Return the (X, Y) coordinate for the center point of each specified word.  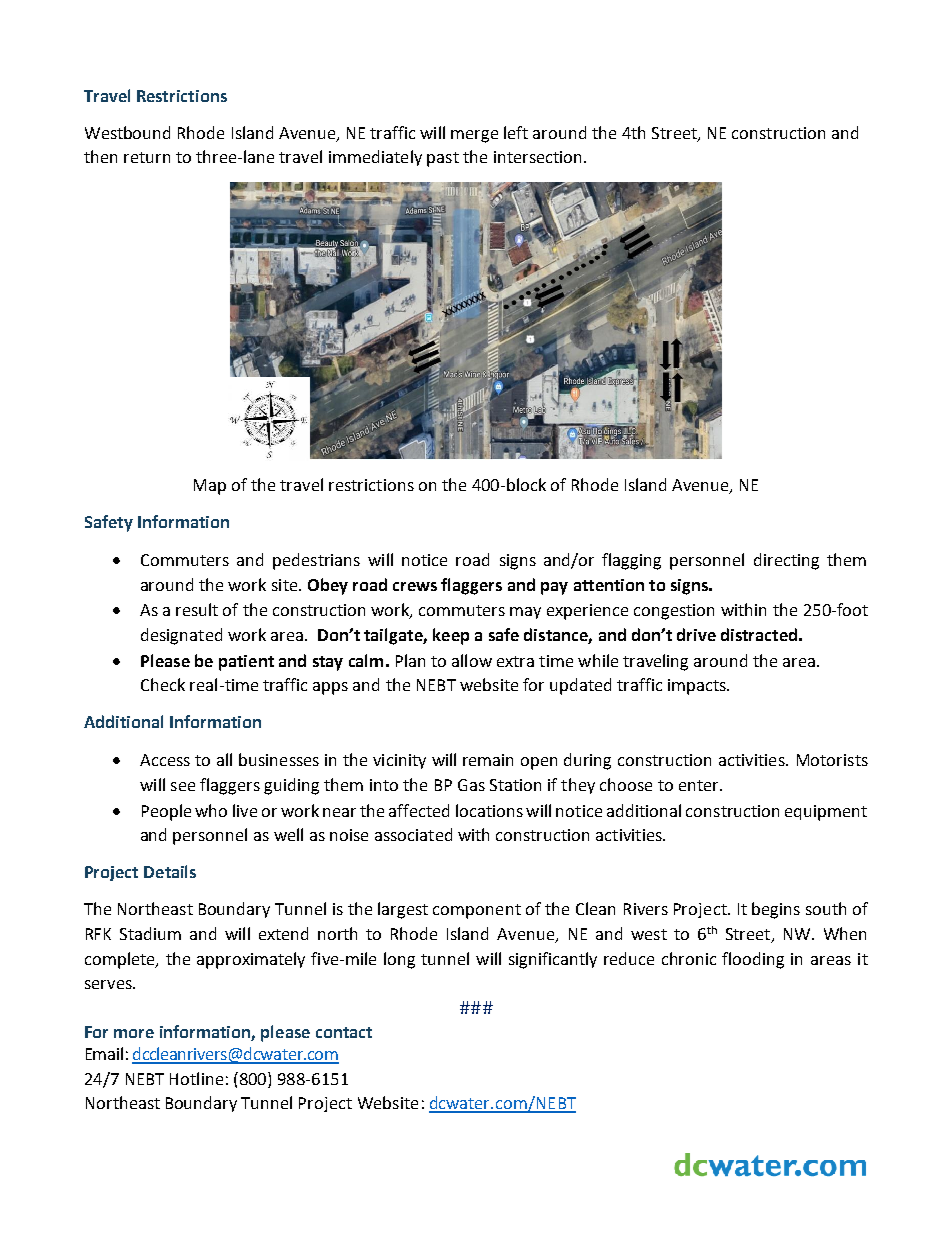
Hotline (196, 1078)
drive (696, 634)
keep (451, 636)
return (147, 157)
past (443, 159)
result (197, 609)
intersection (537, 157)
